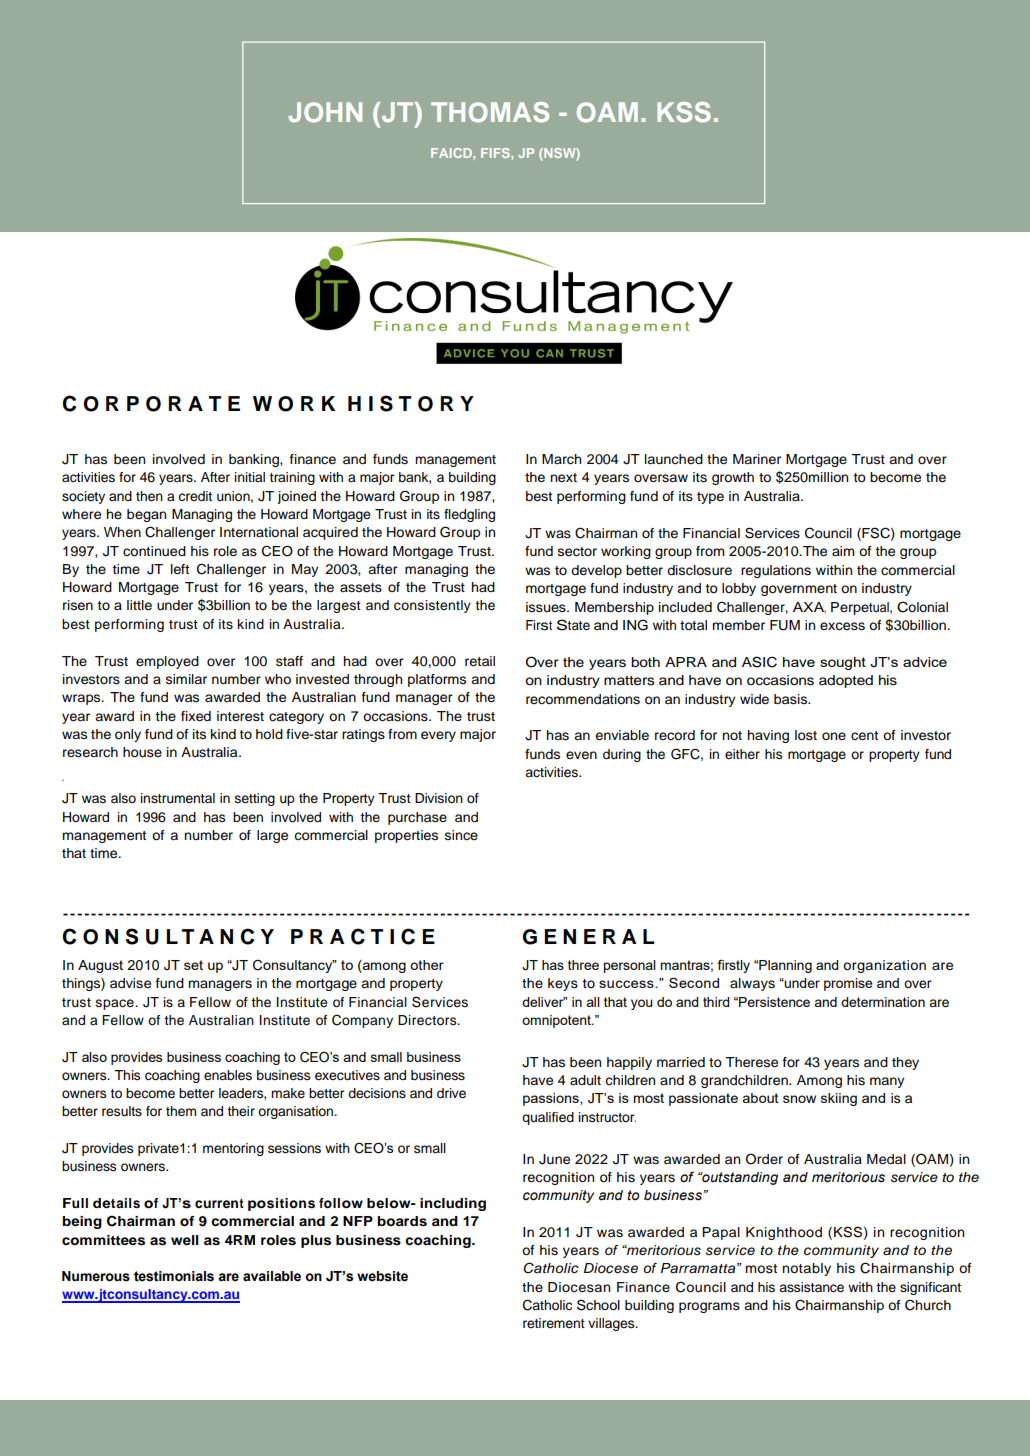  Describe the element at coordinates (757, 459) in the screenshot. I see `Mariner` at that location.
